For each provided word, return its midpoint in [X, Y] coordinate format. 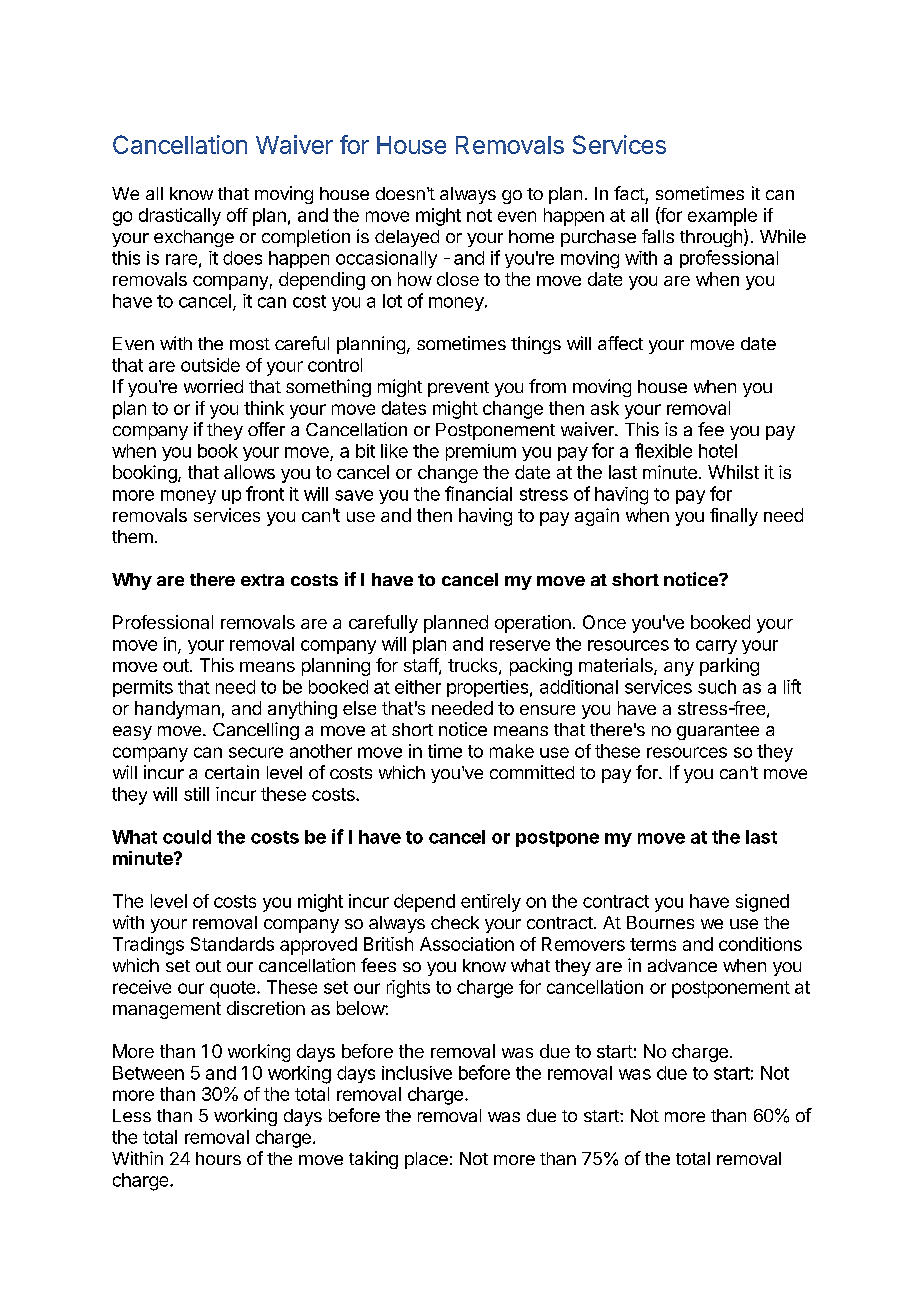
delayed [407, 238]
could [187, 837]
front [265, 493]
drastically [180, 217]
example [722, 217]
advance [682, 965]
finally [734, 517]
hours [218, 1158]
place [426, 1160]
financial [478, 493]
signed [762, 903]
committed [532, 772]
